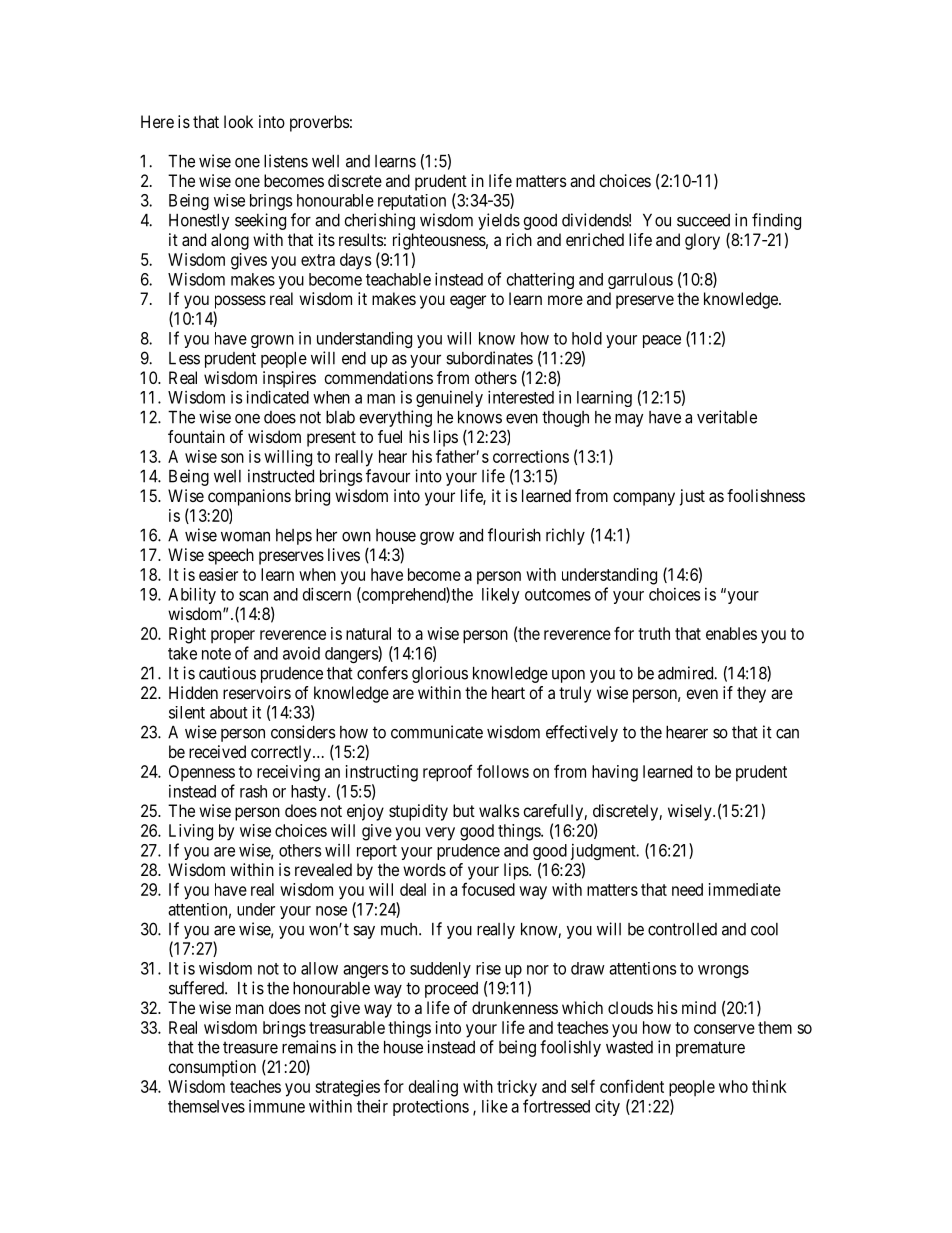  Describe the element at coordinates (431, 1107) in the page. I see `protections` at that location.
